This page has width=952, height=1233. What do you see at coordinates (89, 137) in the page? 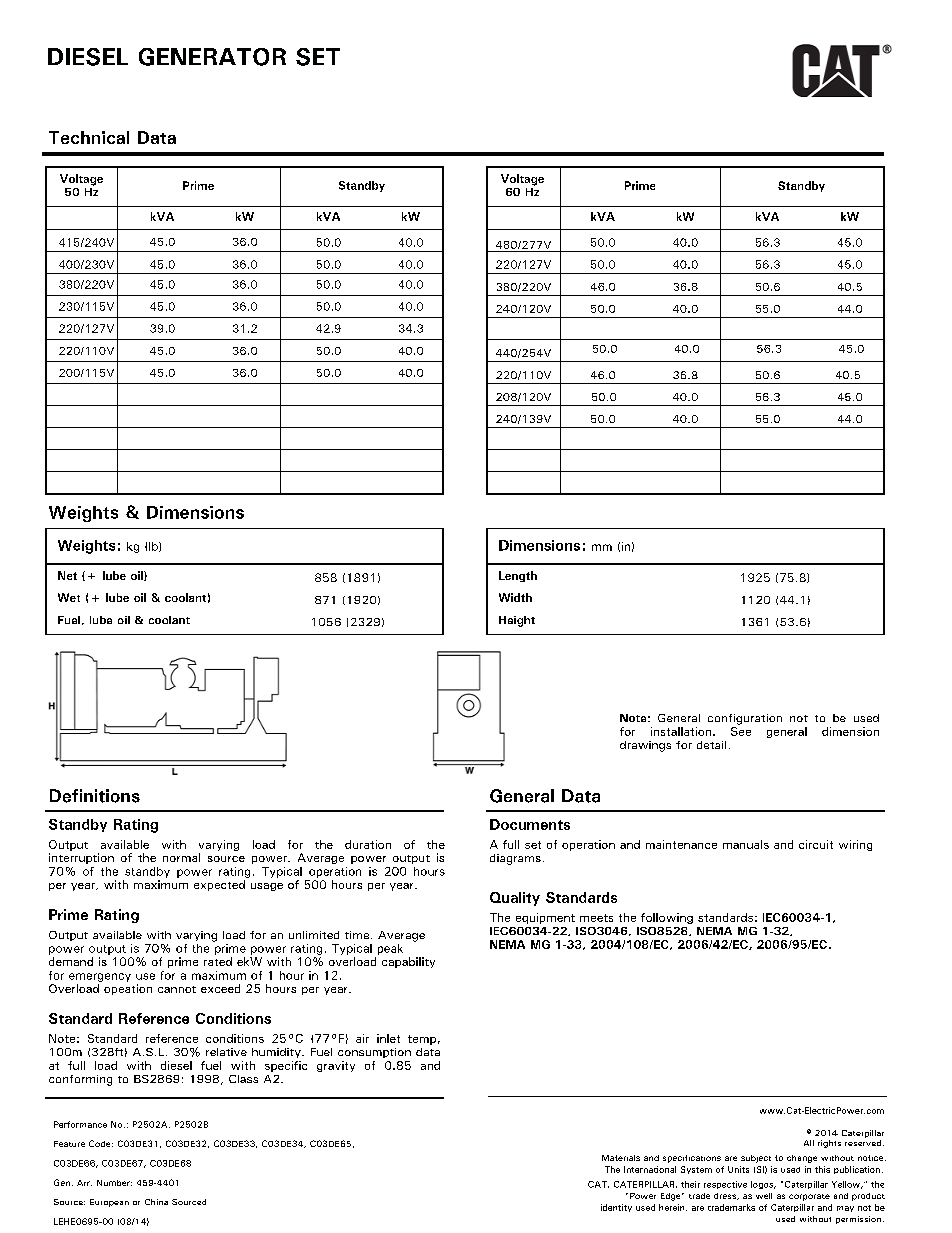
I see `Technical` at bounding box center [89, 137].
